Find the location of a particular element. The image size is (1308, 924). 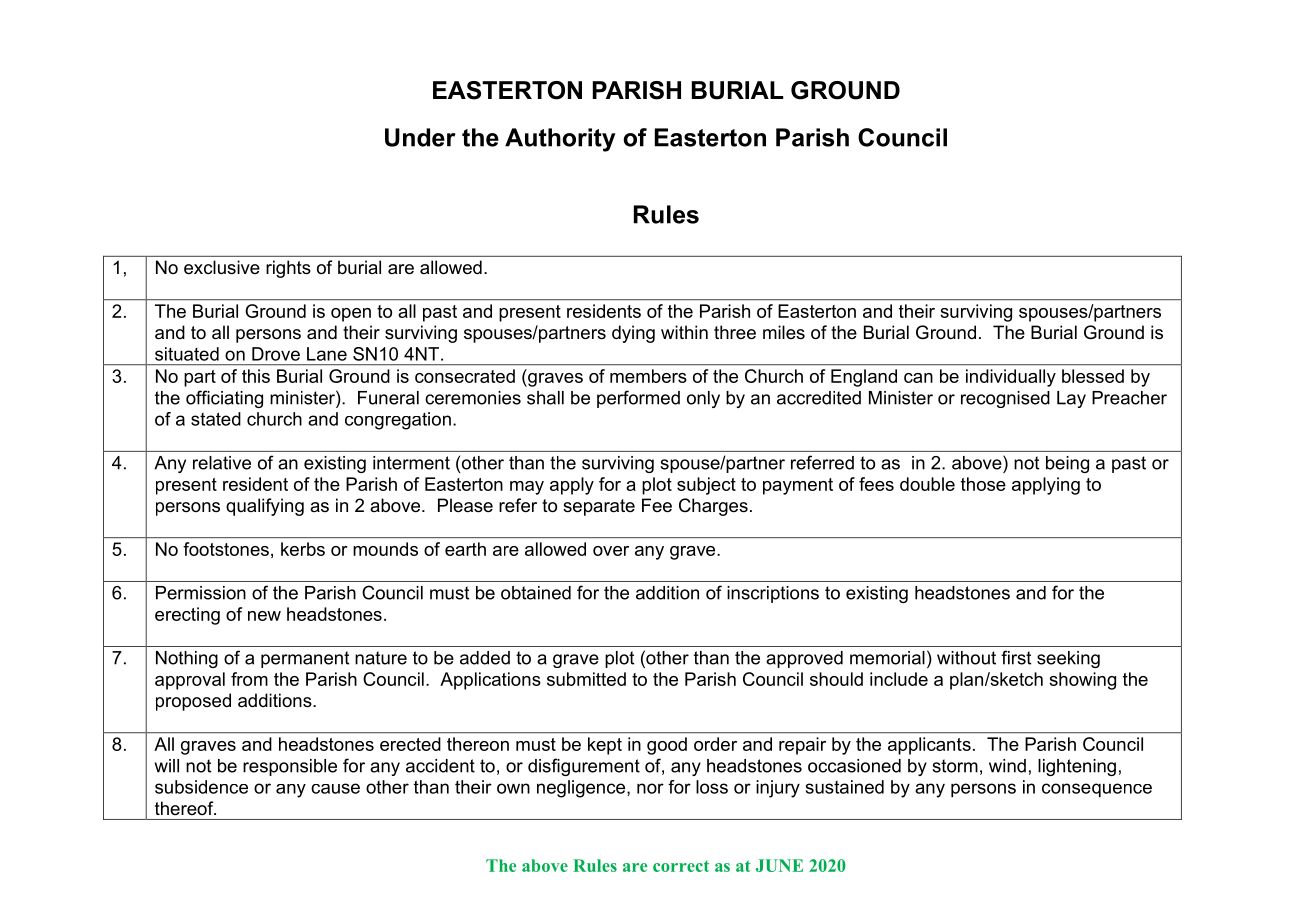

first is located at coordinates (1016, 657).
